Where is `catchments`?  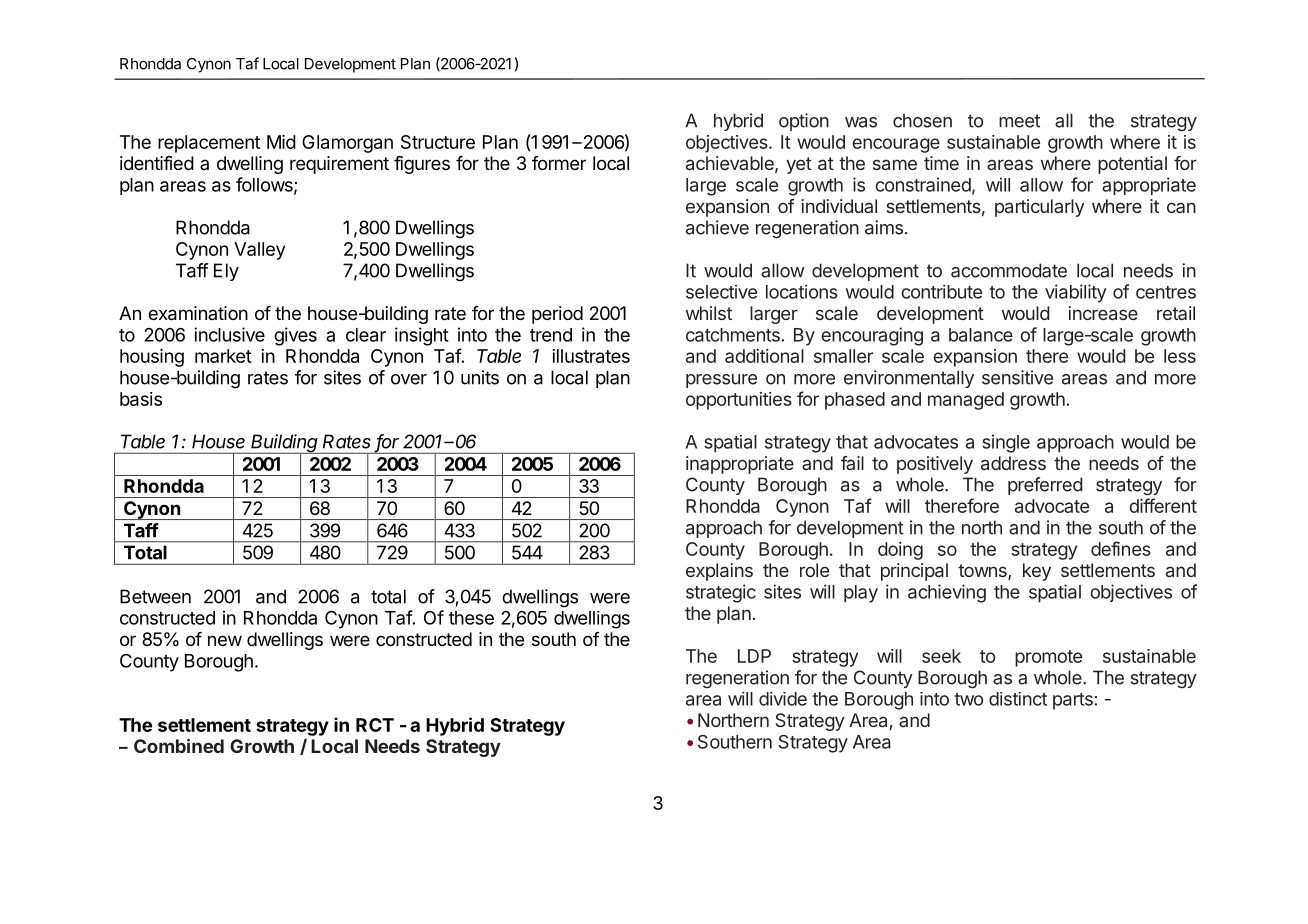 catchments is located at coordinates (733, 335).
